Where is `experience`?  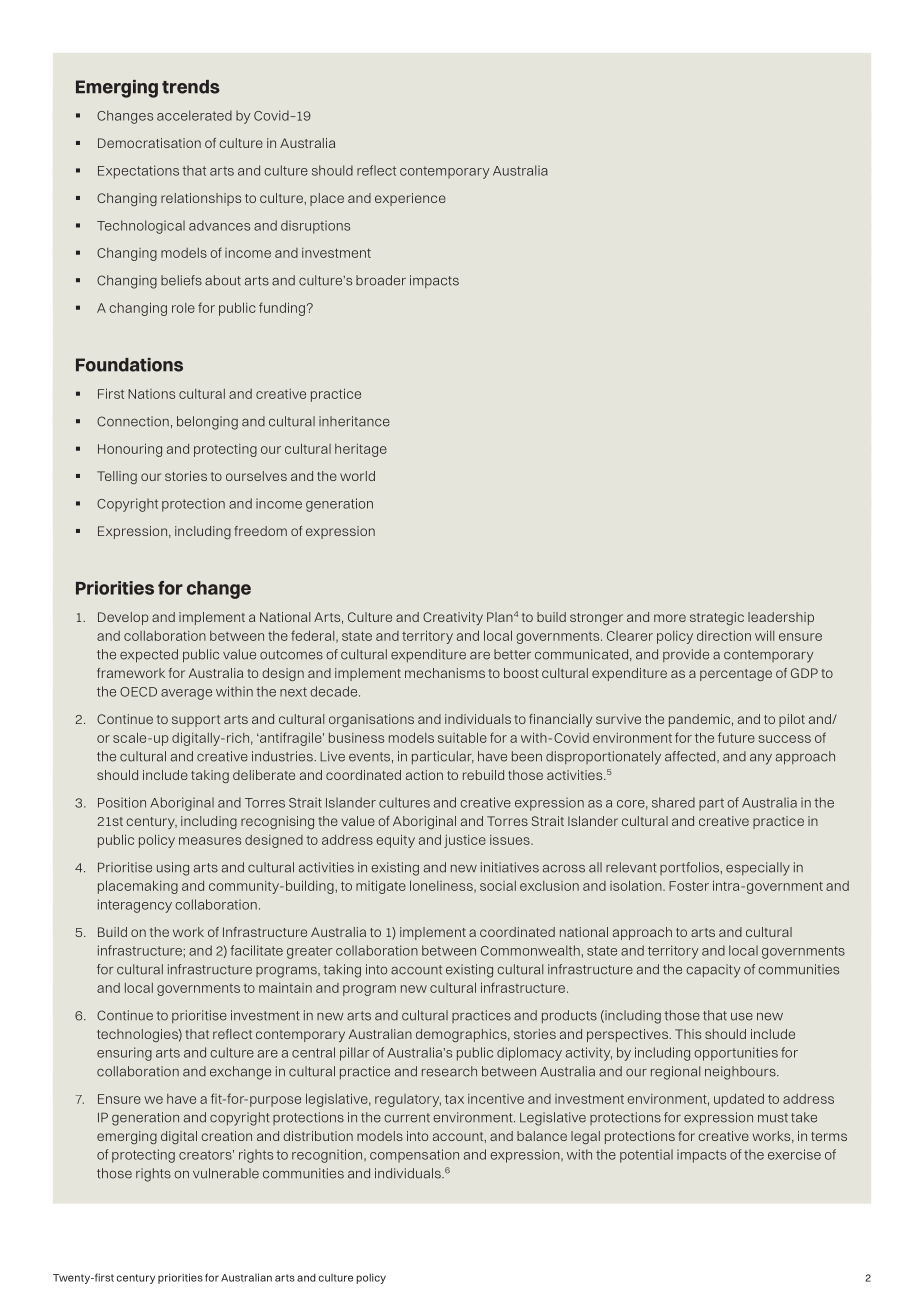
experience is located at coordinates (410, 199).
